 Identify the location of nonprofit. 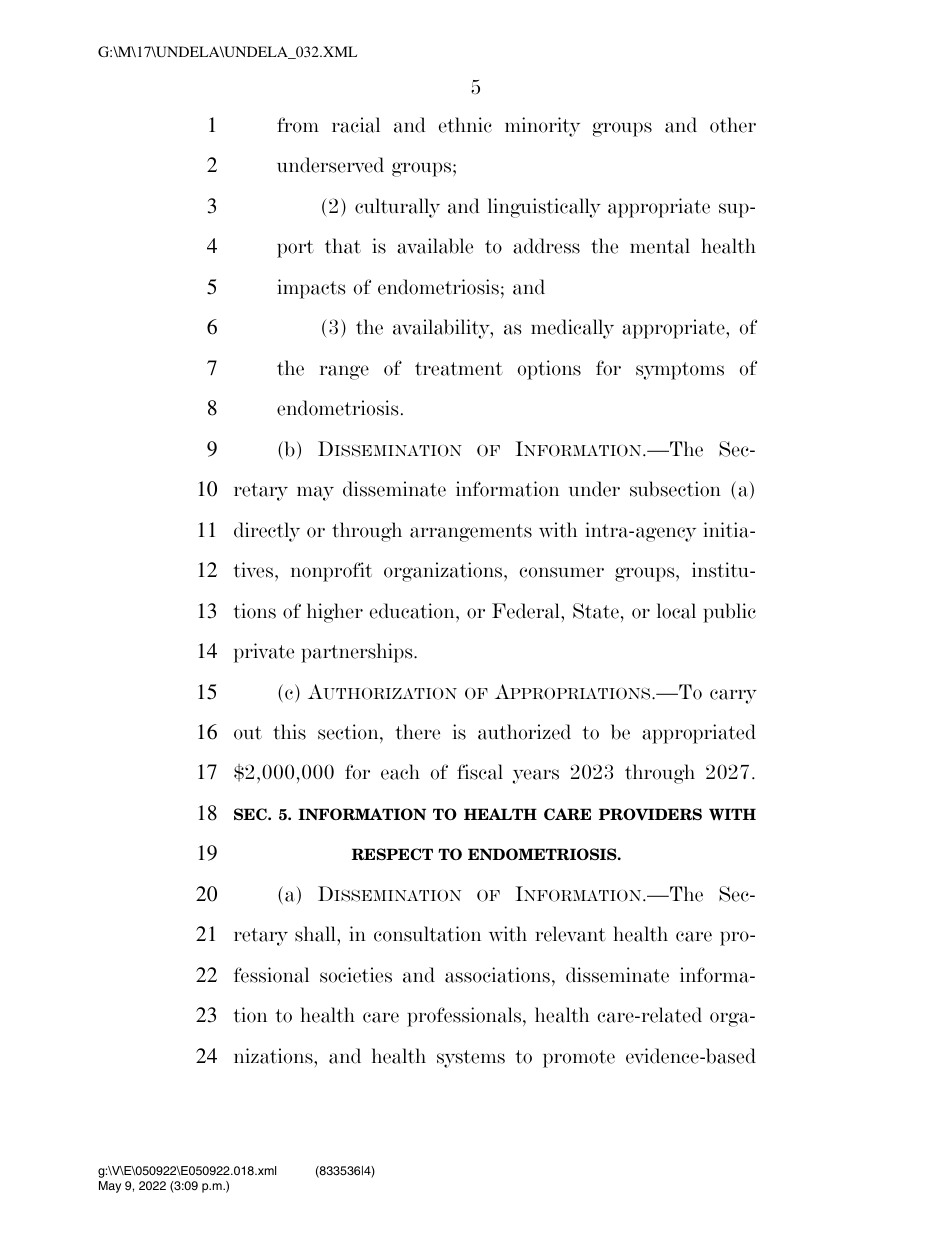
(331, 572).
